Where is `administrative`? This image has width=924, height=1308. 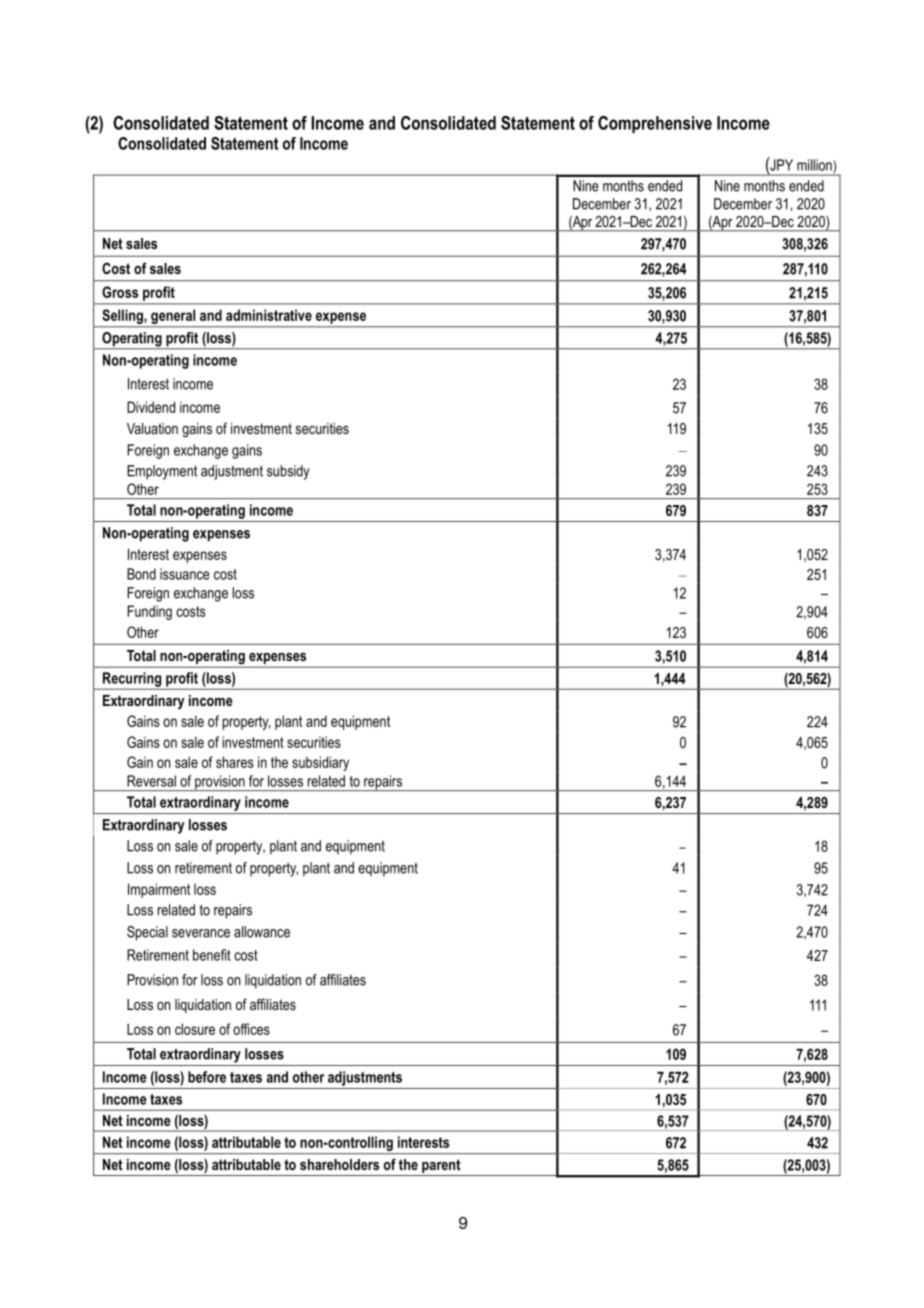
administrative is located at coordinates (269, 315).
